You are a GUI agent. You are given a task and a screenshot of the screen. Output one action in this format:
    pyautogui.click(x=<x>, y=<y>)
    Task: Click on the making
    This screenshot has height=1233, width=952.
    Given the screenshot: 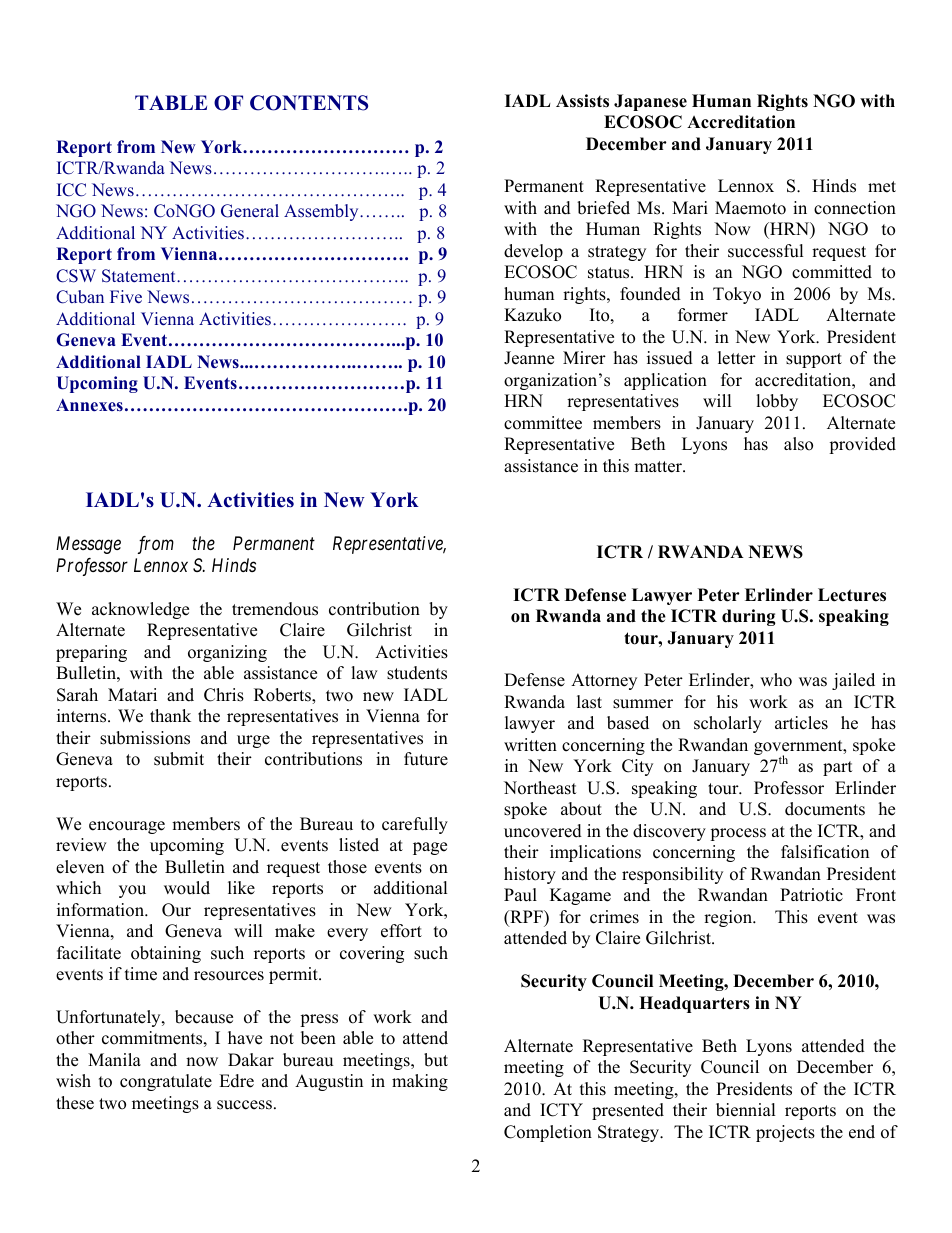 What is the action you would take?
    pyautogui.click(x=420, y=1082)
